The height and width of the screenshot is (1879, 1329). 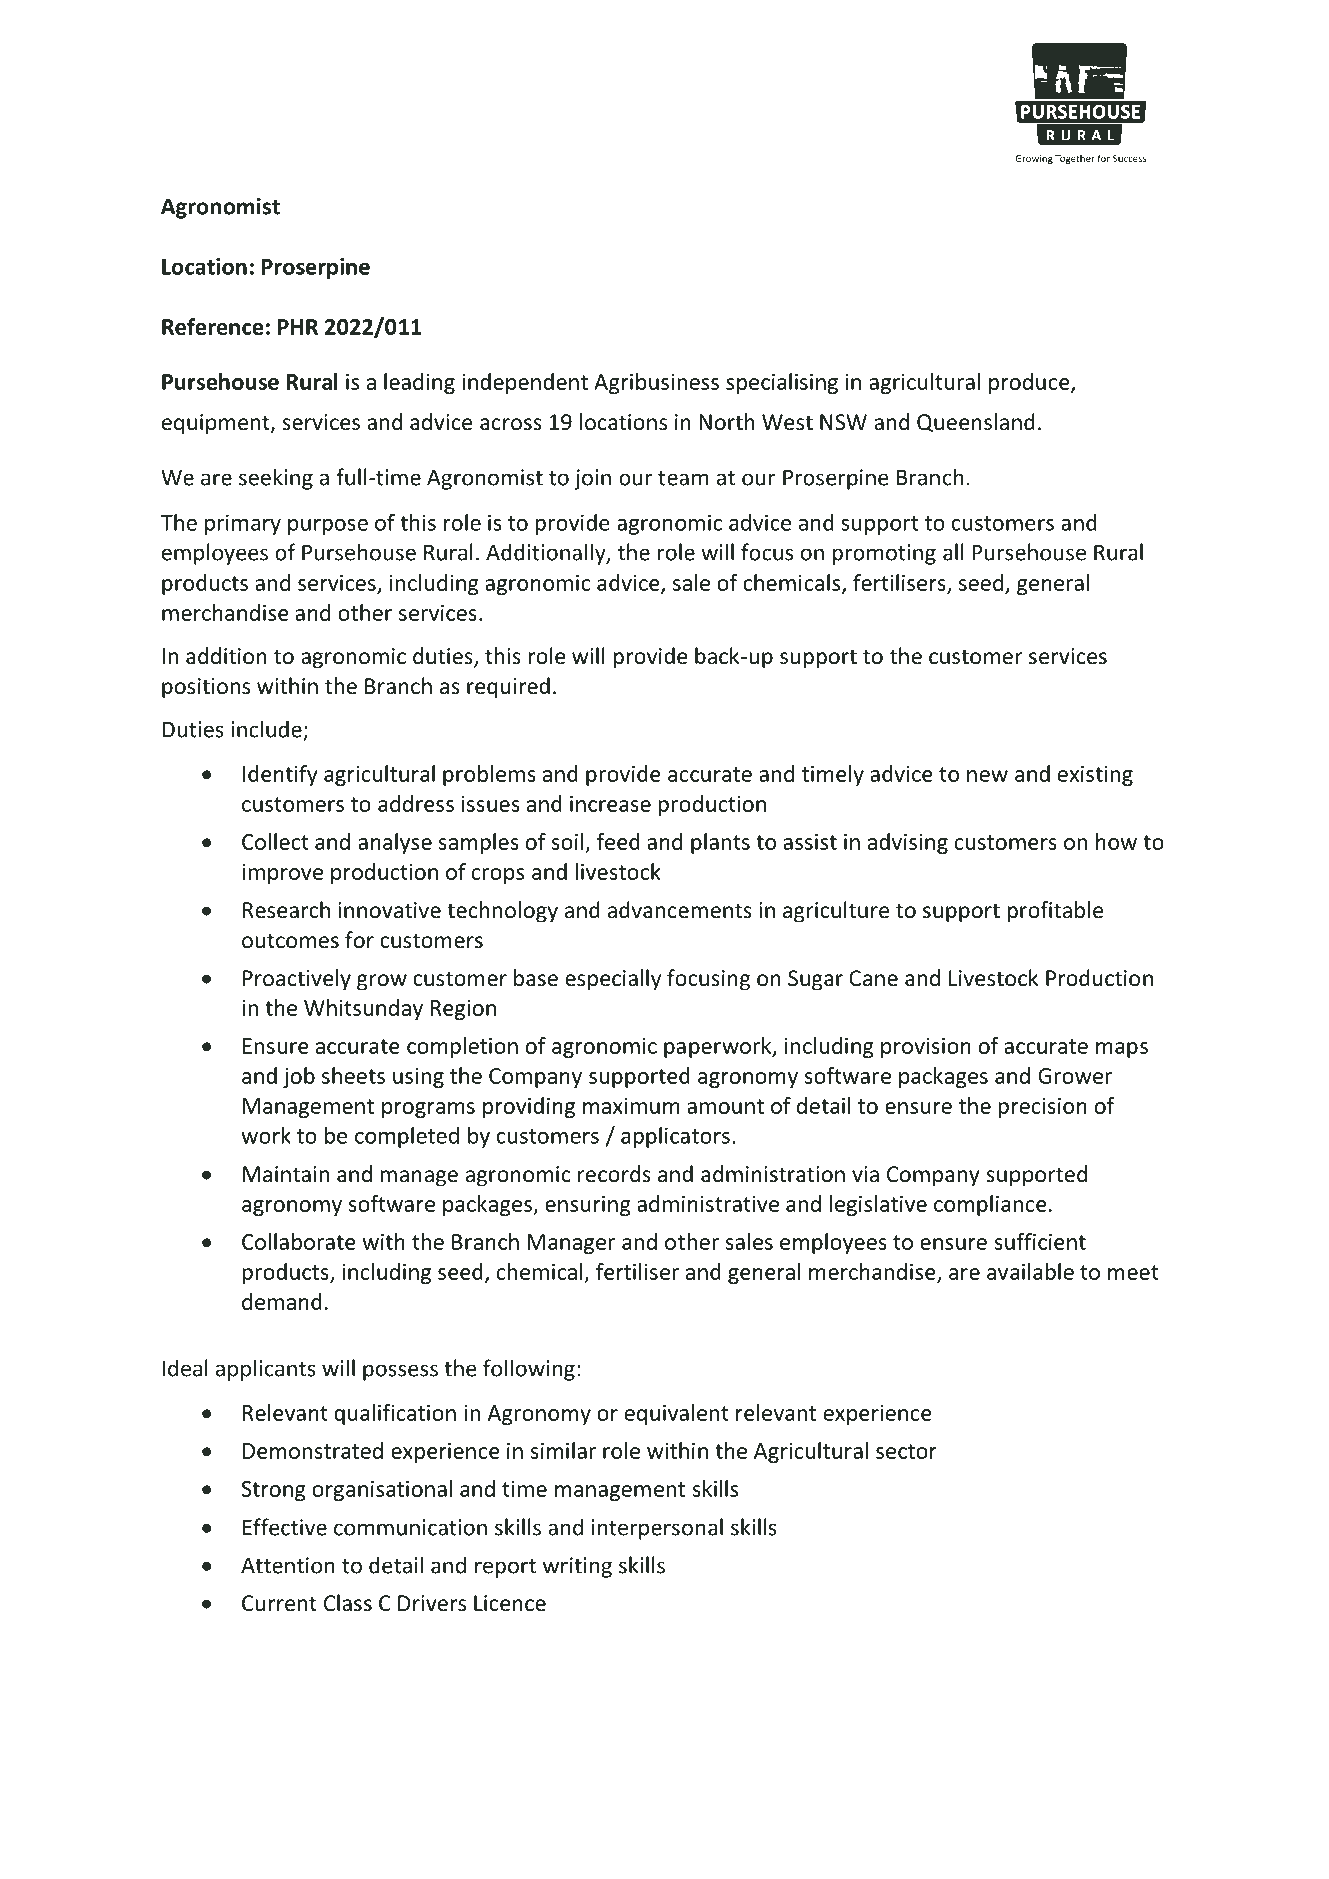 I want to click on interpersonal, so click(x=657, y=1529).
